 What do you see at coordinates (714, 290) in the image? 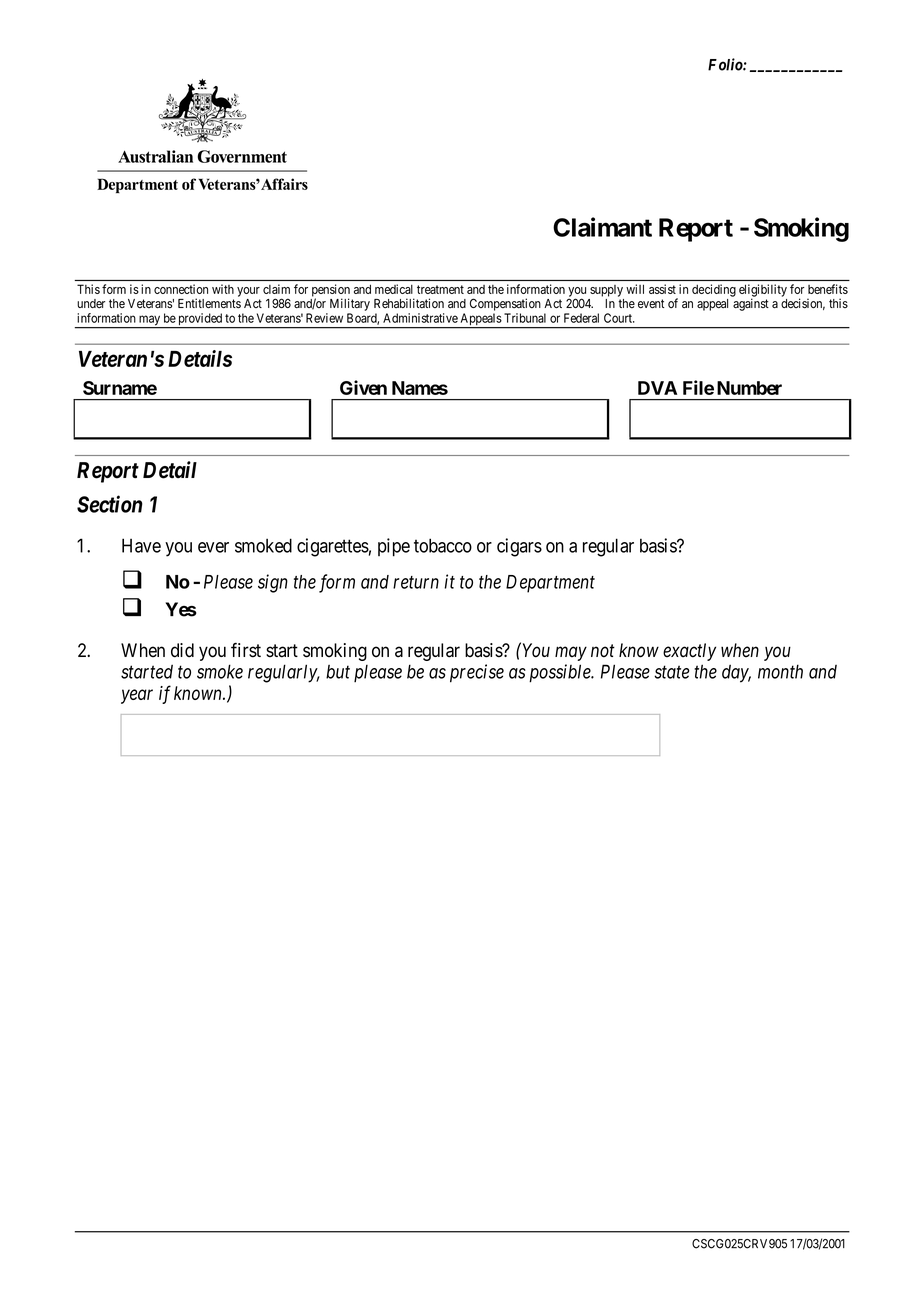
I see `deciding` at bounding box center [714, 290].
